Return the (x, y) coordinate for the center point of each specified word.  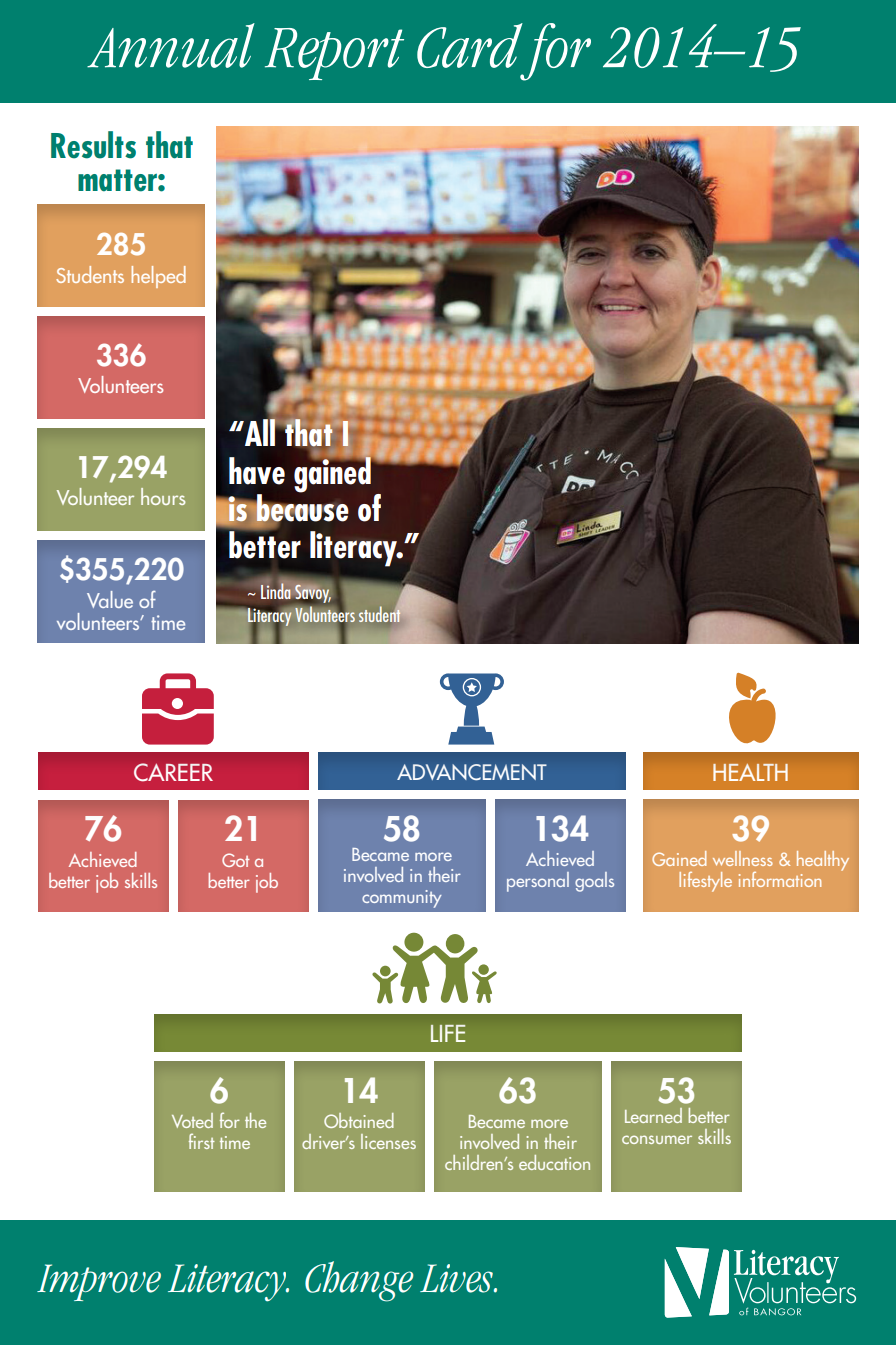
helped (159, 277)
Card (470, 45)
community (402, 899)
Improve (99, 1282)
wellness (743, 858)
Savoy (313, 594)
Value (110, 599)
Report (334, 54)
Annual (171, 45)
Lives (457, 1278)
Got (236, 860)
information (780, 879)
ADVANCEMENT (472, 772)
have (257, 471)
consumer (657, 1139)
